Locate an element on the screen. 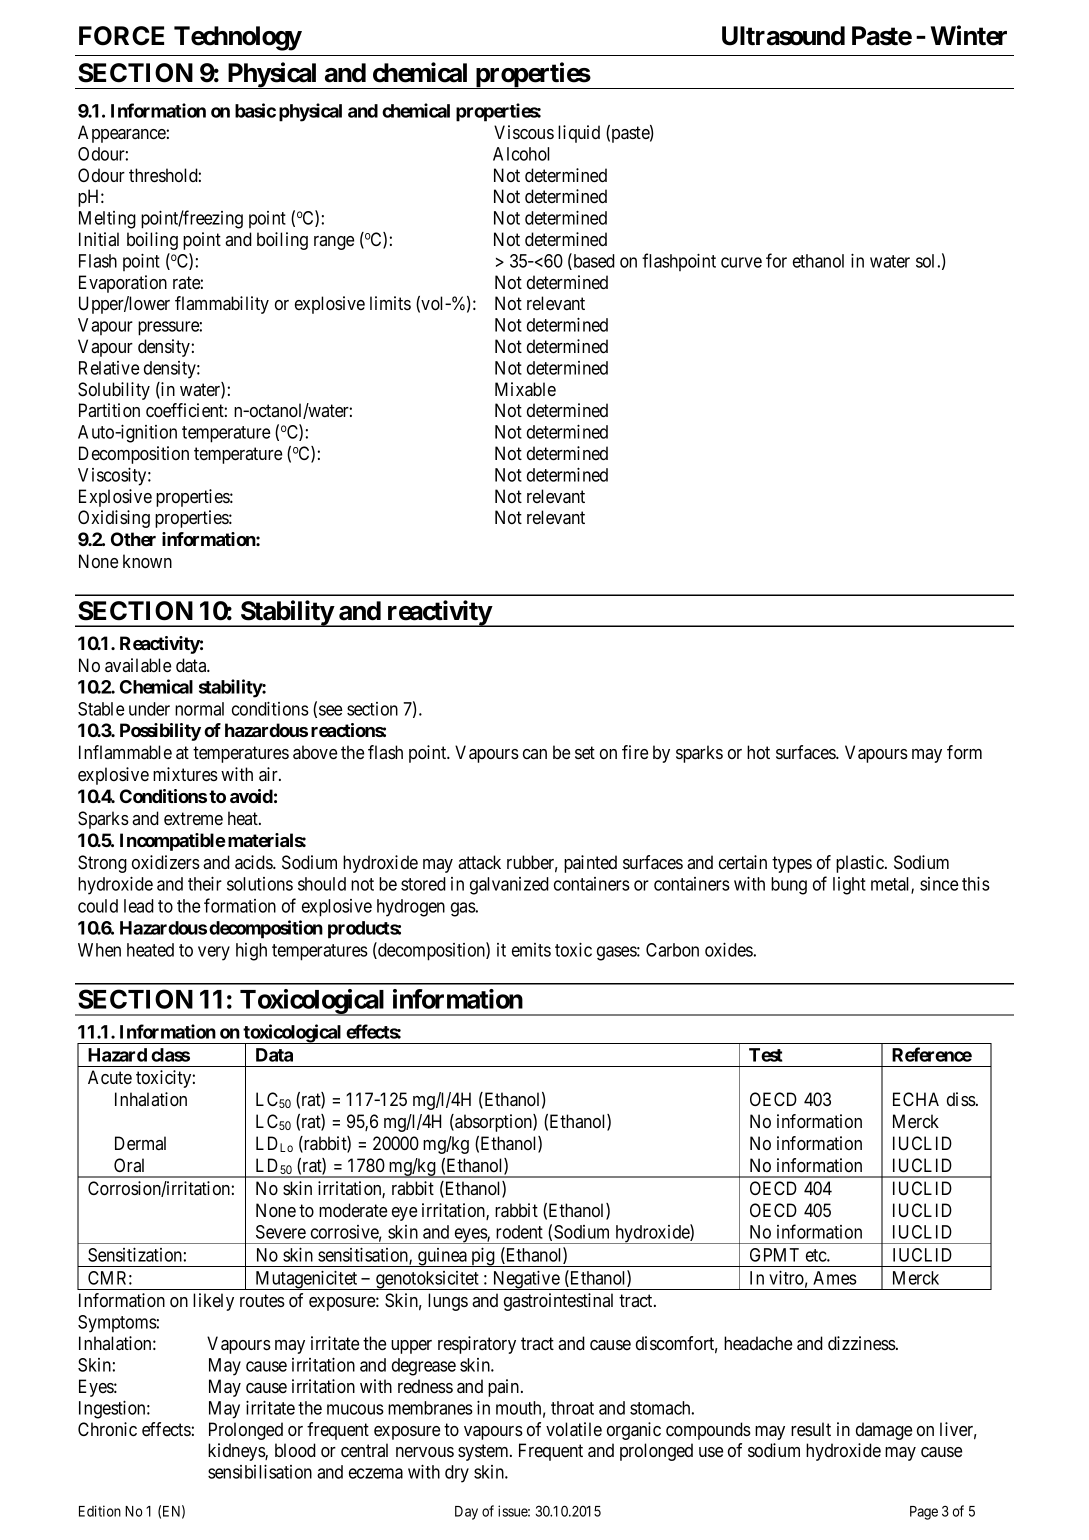 Image resolution: width=1089 pixels, height=1540 pixels. Ultrasound is located at coordinates (783, 36).
